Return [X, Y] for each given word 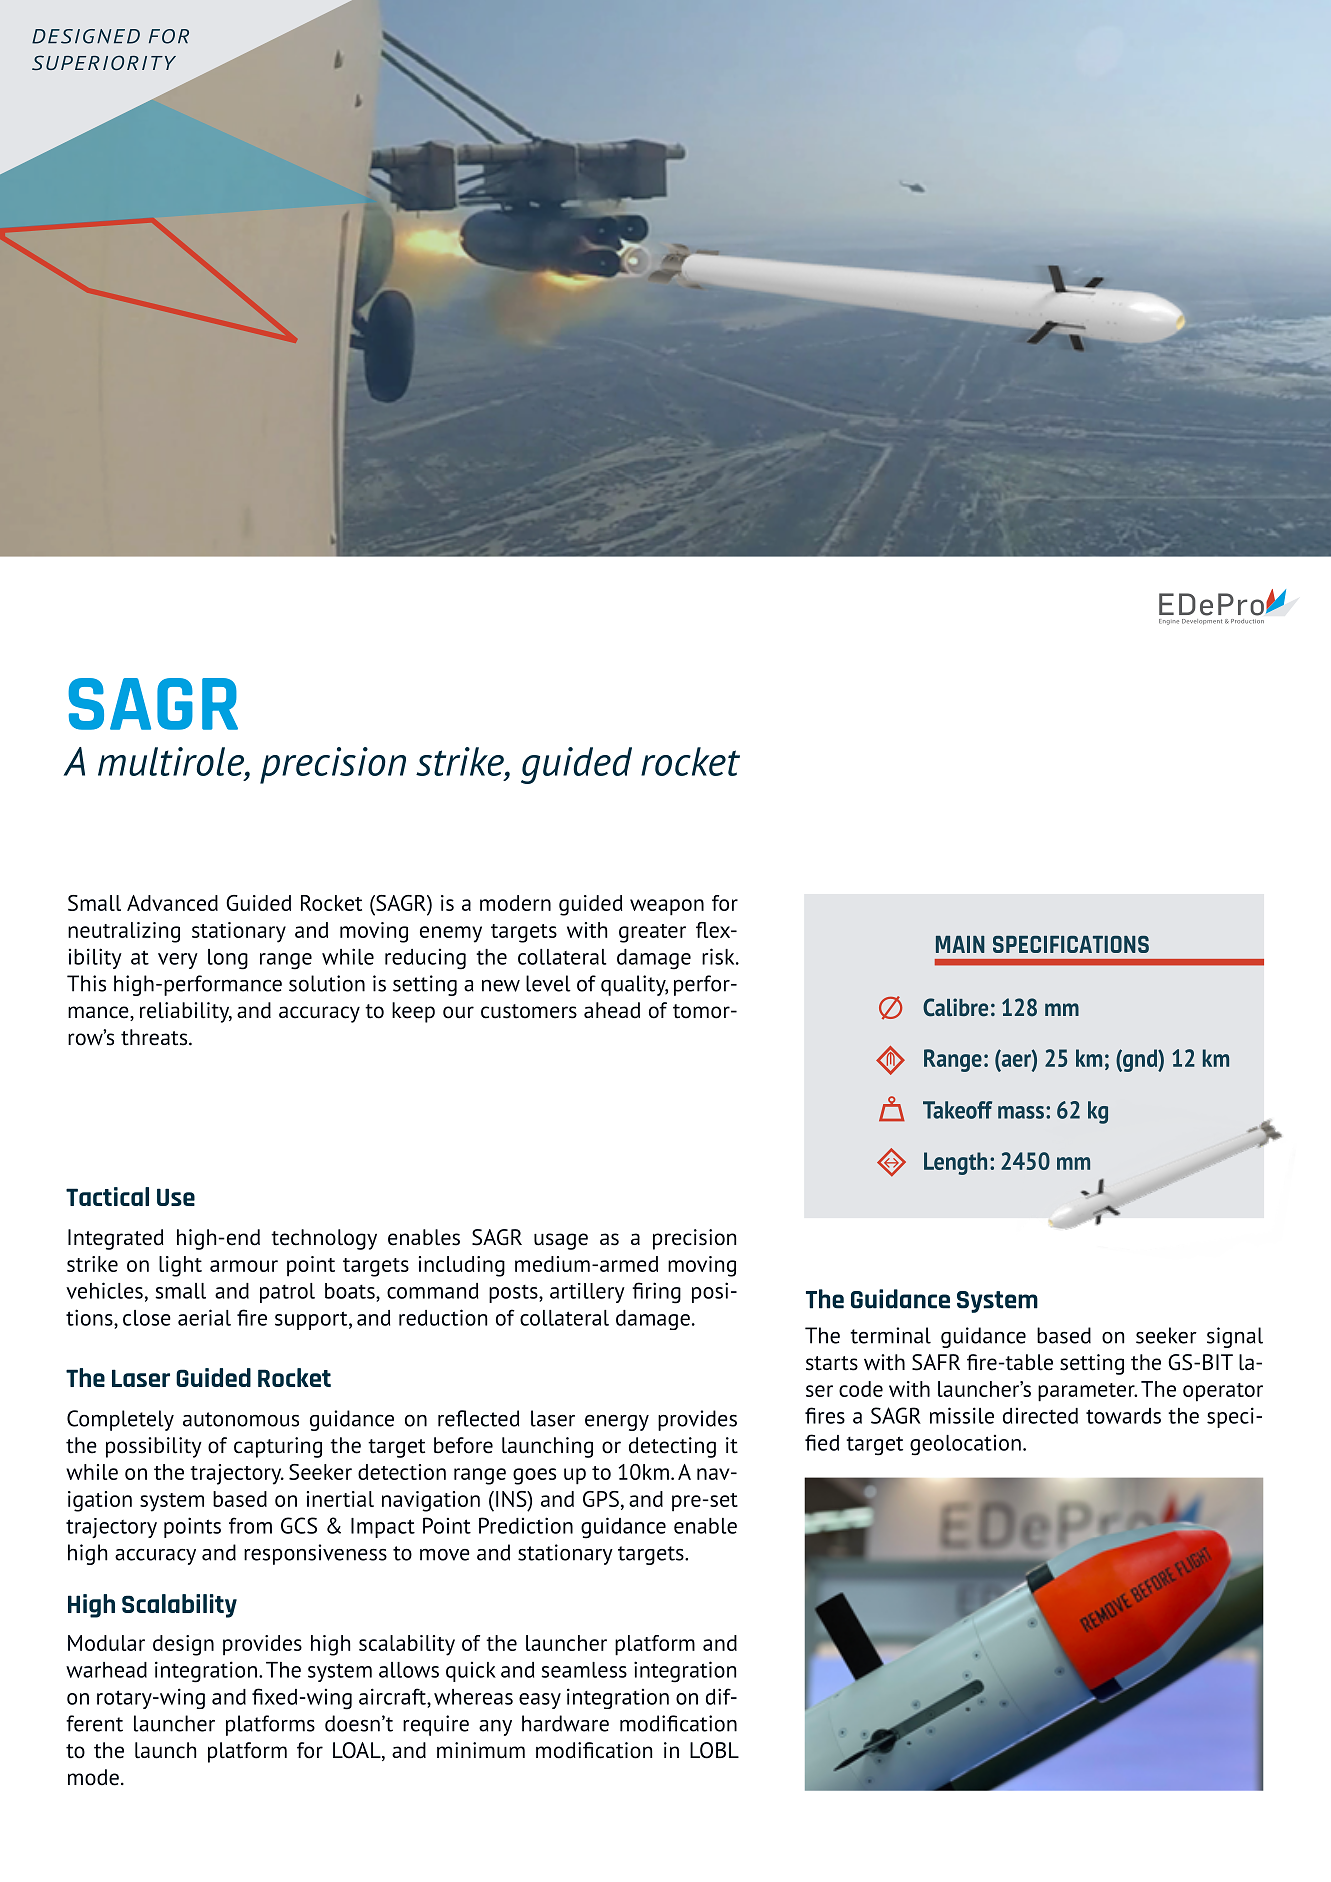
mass [1021, 1112]
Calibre [955, 1007]
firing [656, 1293]
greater [652, 933]
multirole [172, 761]
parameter [1087, 1392]
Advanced [172, 903]
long [228, 959]
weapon [667, 907]
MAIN [960, 944]
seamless [584, 1670]
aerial [204, 1317]
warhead [106, 1670]
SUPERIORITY [104, 62]
